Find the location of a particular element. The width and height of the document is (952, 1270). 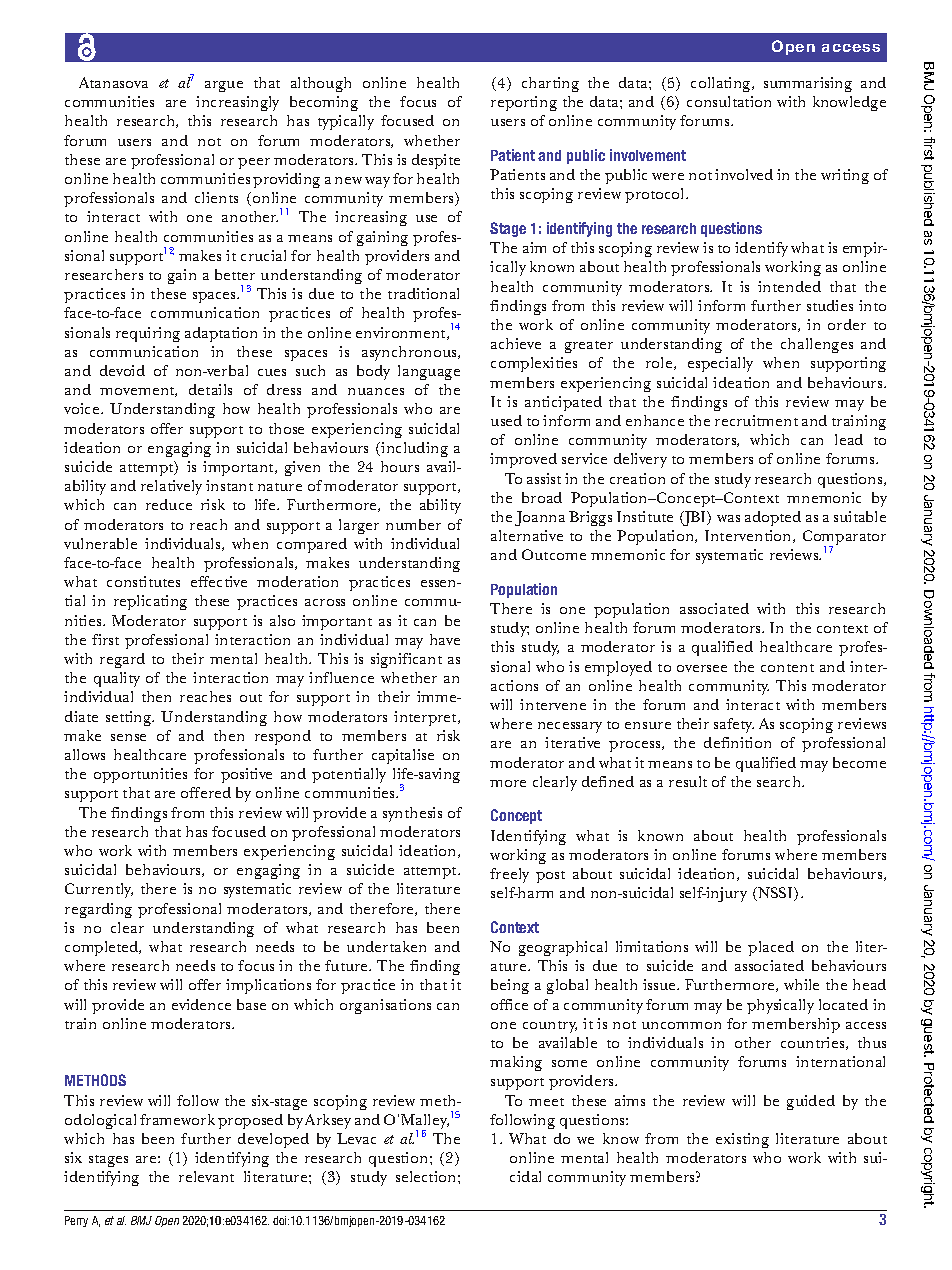

meet is located at coordinates (546, 1102).
